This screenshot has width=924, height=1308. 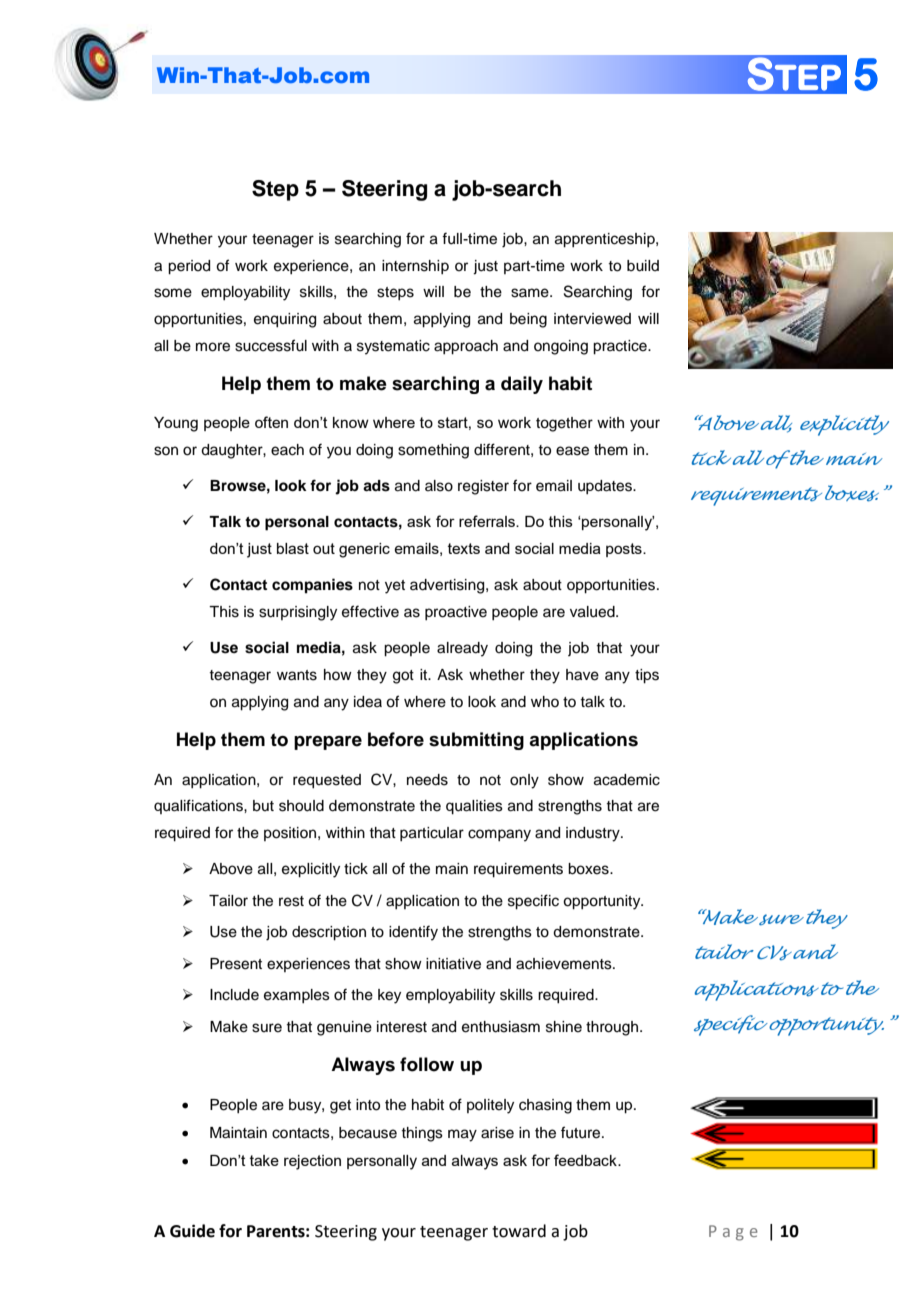 I want to click on period, so click(x=189, y=267).
